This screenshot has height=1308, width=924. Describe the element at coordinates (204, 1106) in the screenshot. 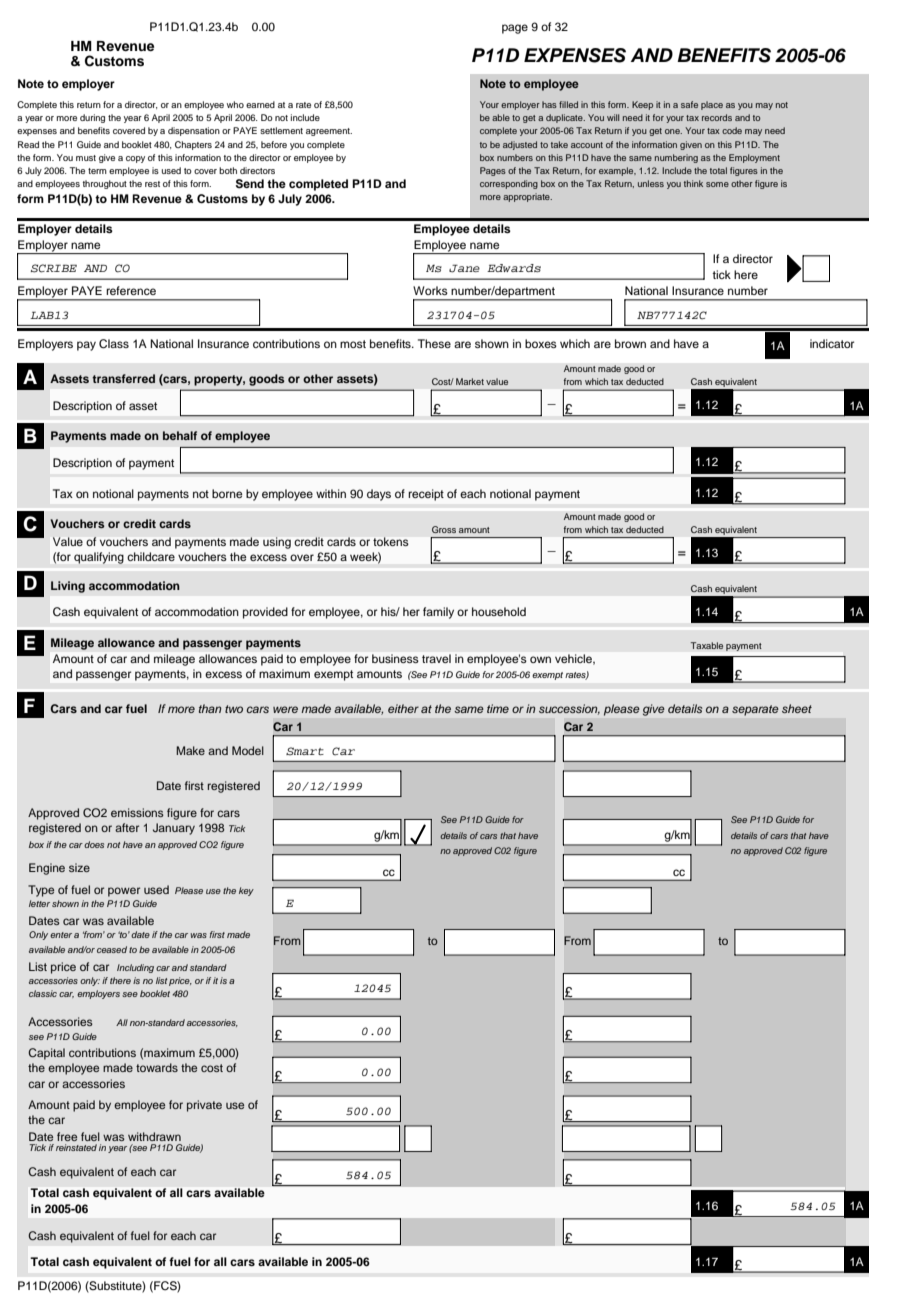

I see `private` at that location.
